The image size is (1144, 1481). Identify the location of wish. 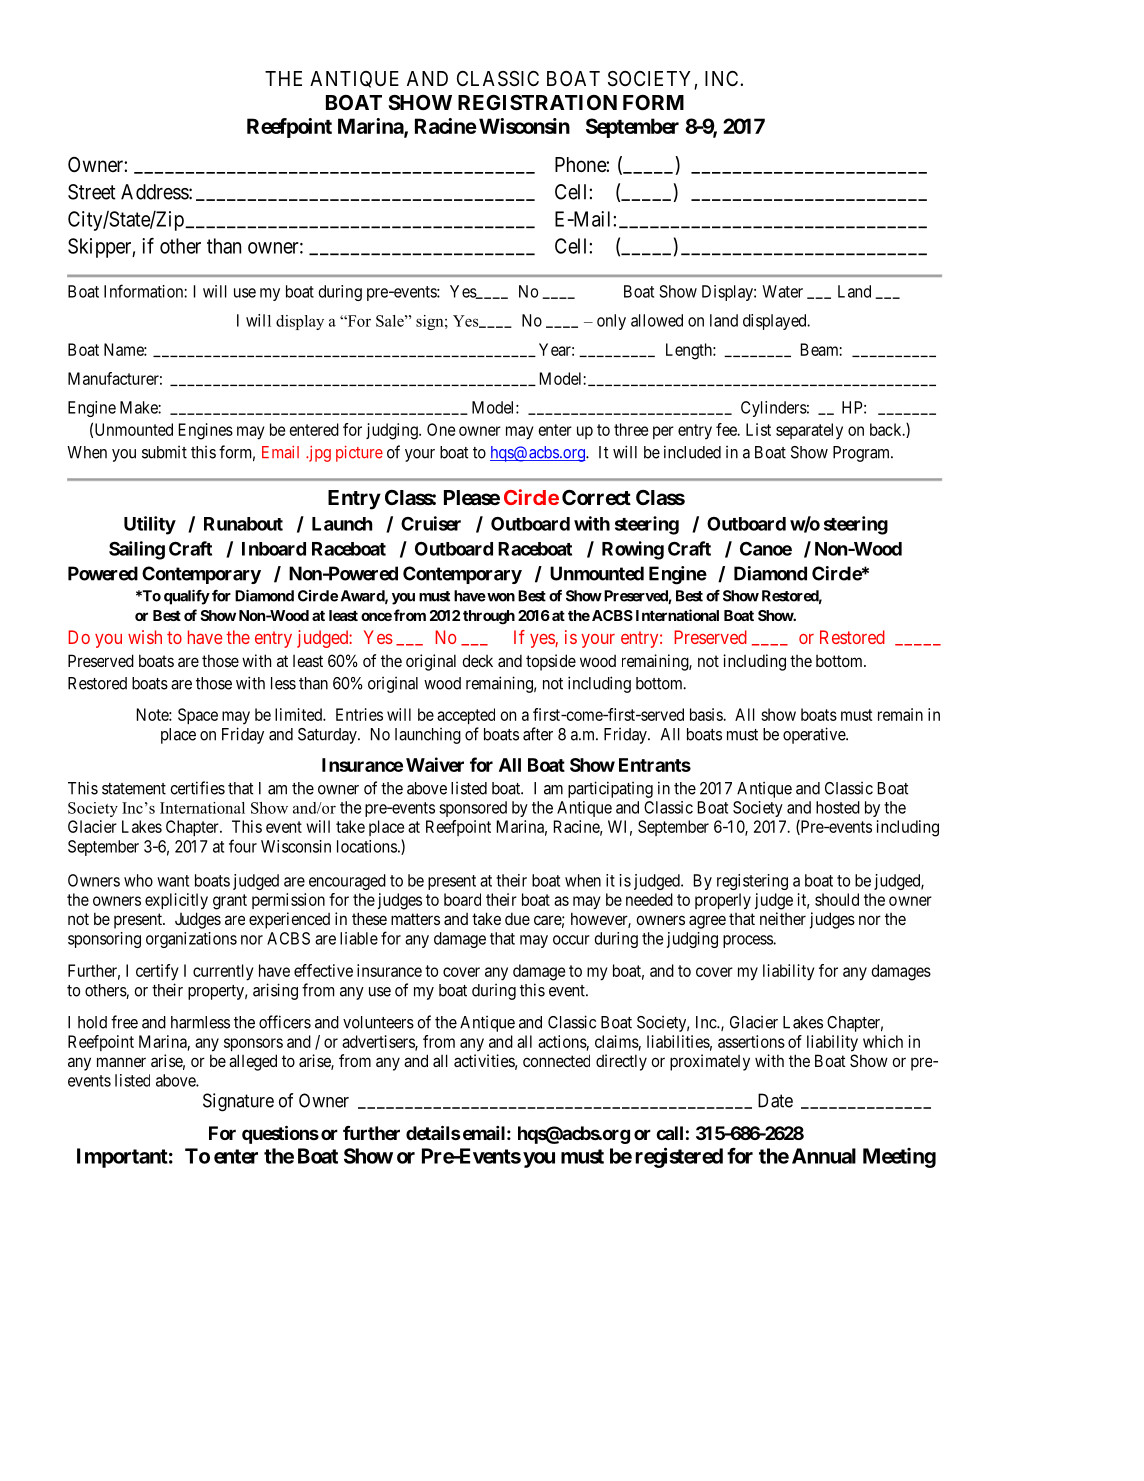
(145, 637).
